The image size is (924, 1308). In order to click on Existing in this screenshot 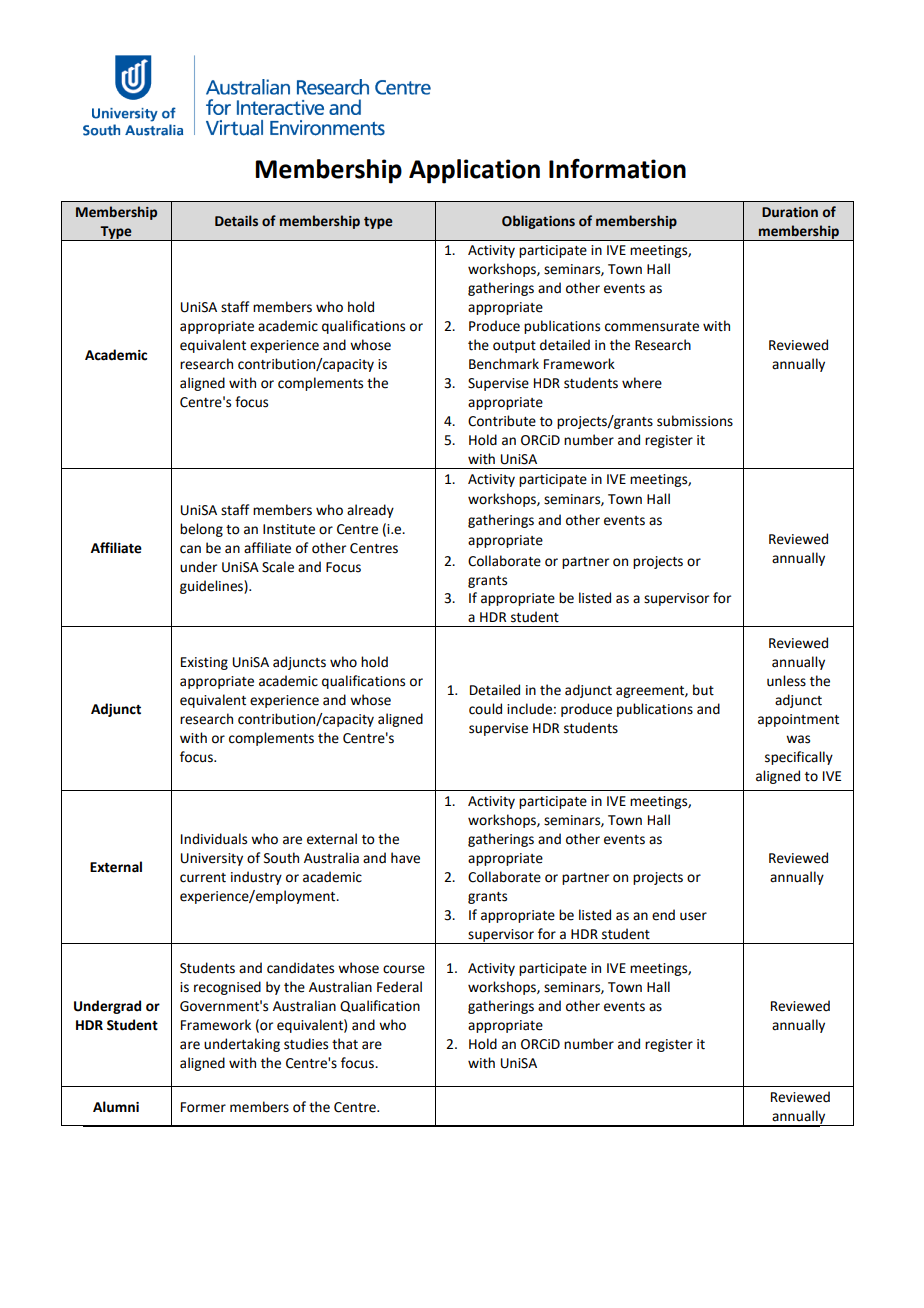, I will do `click(204, 663)`.
